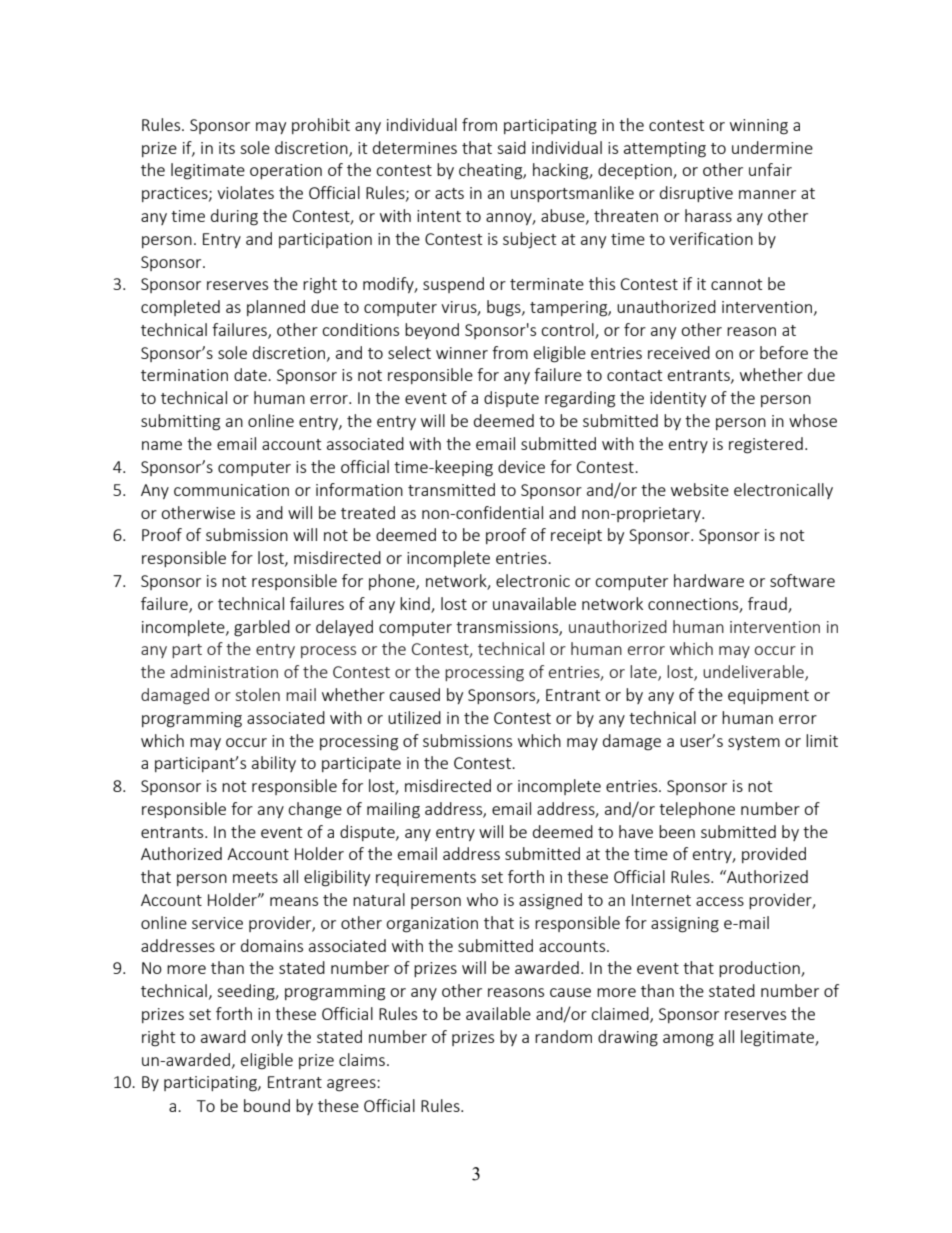  Describe the element at coordinates (414, 717) in the document. I see `utilized` at that location.
